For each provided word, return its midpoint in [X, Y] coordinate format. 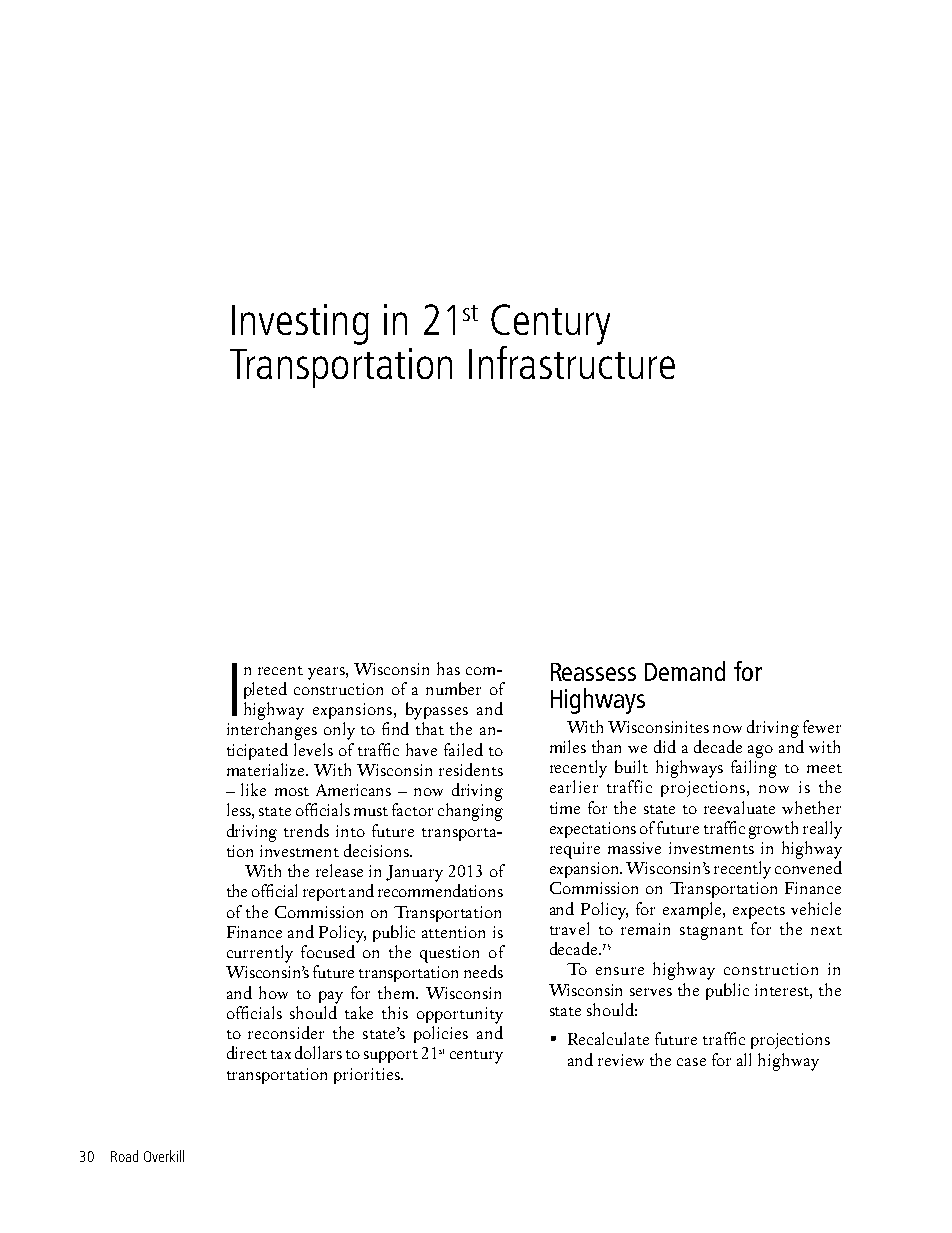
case [691, 1062]
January [414, 873]
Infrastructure [572, 361]
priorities [368, 1076]
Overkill [164, 1156]
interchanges [272, 731]
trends [306, 830]
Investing [300, 324]
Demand [685, 671]
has [448, 668]
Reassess [593, 672]
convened [808, 867]
